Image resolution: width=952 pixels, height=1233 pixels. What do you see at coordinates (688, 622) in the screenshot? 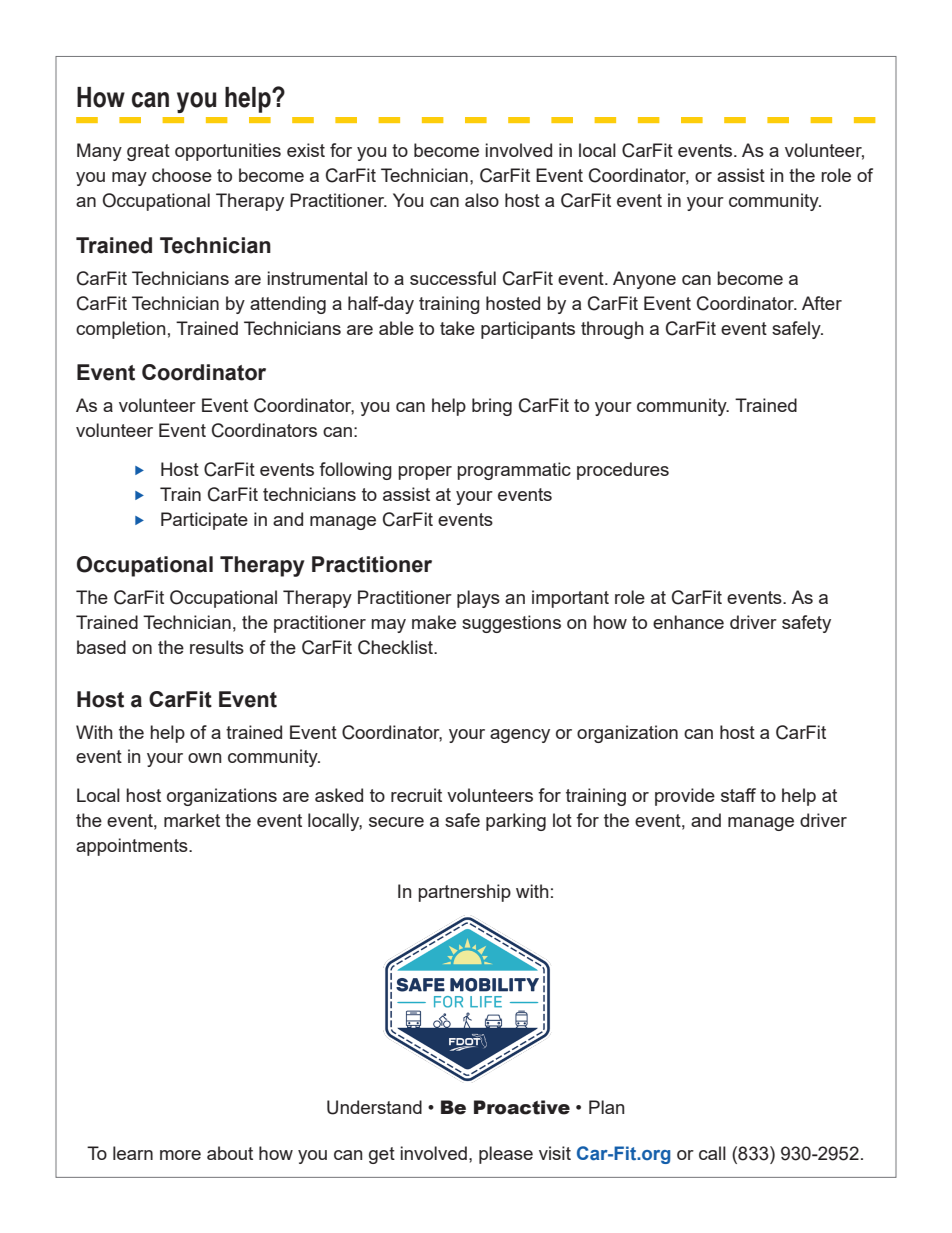
I see `enhance` at bounding box center [688, 622].
